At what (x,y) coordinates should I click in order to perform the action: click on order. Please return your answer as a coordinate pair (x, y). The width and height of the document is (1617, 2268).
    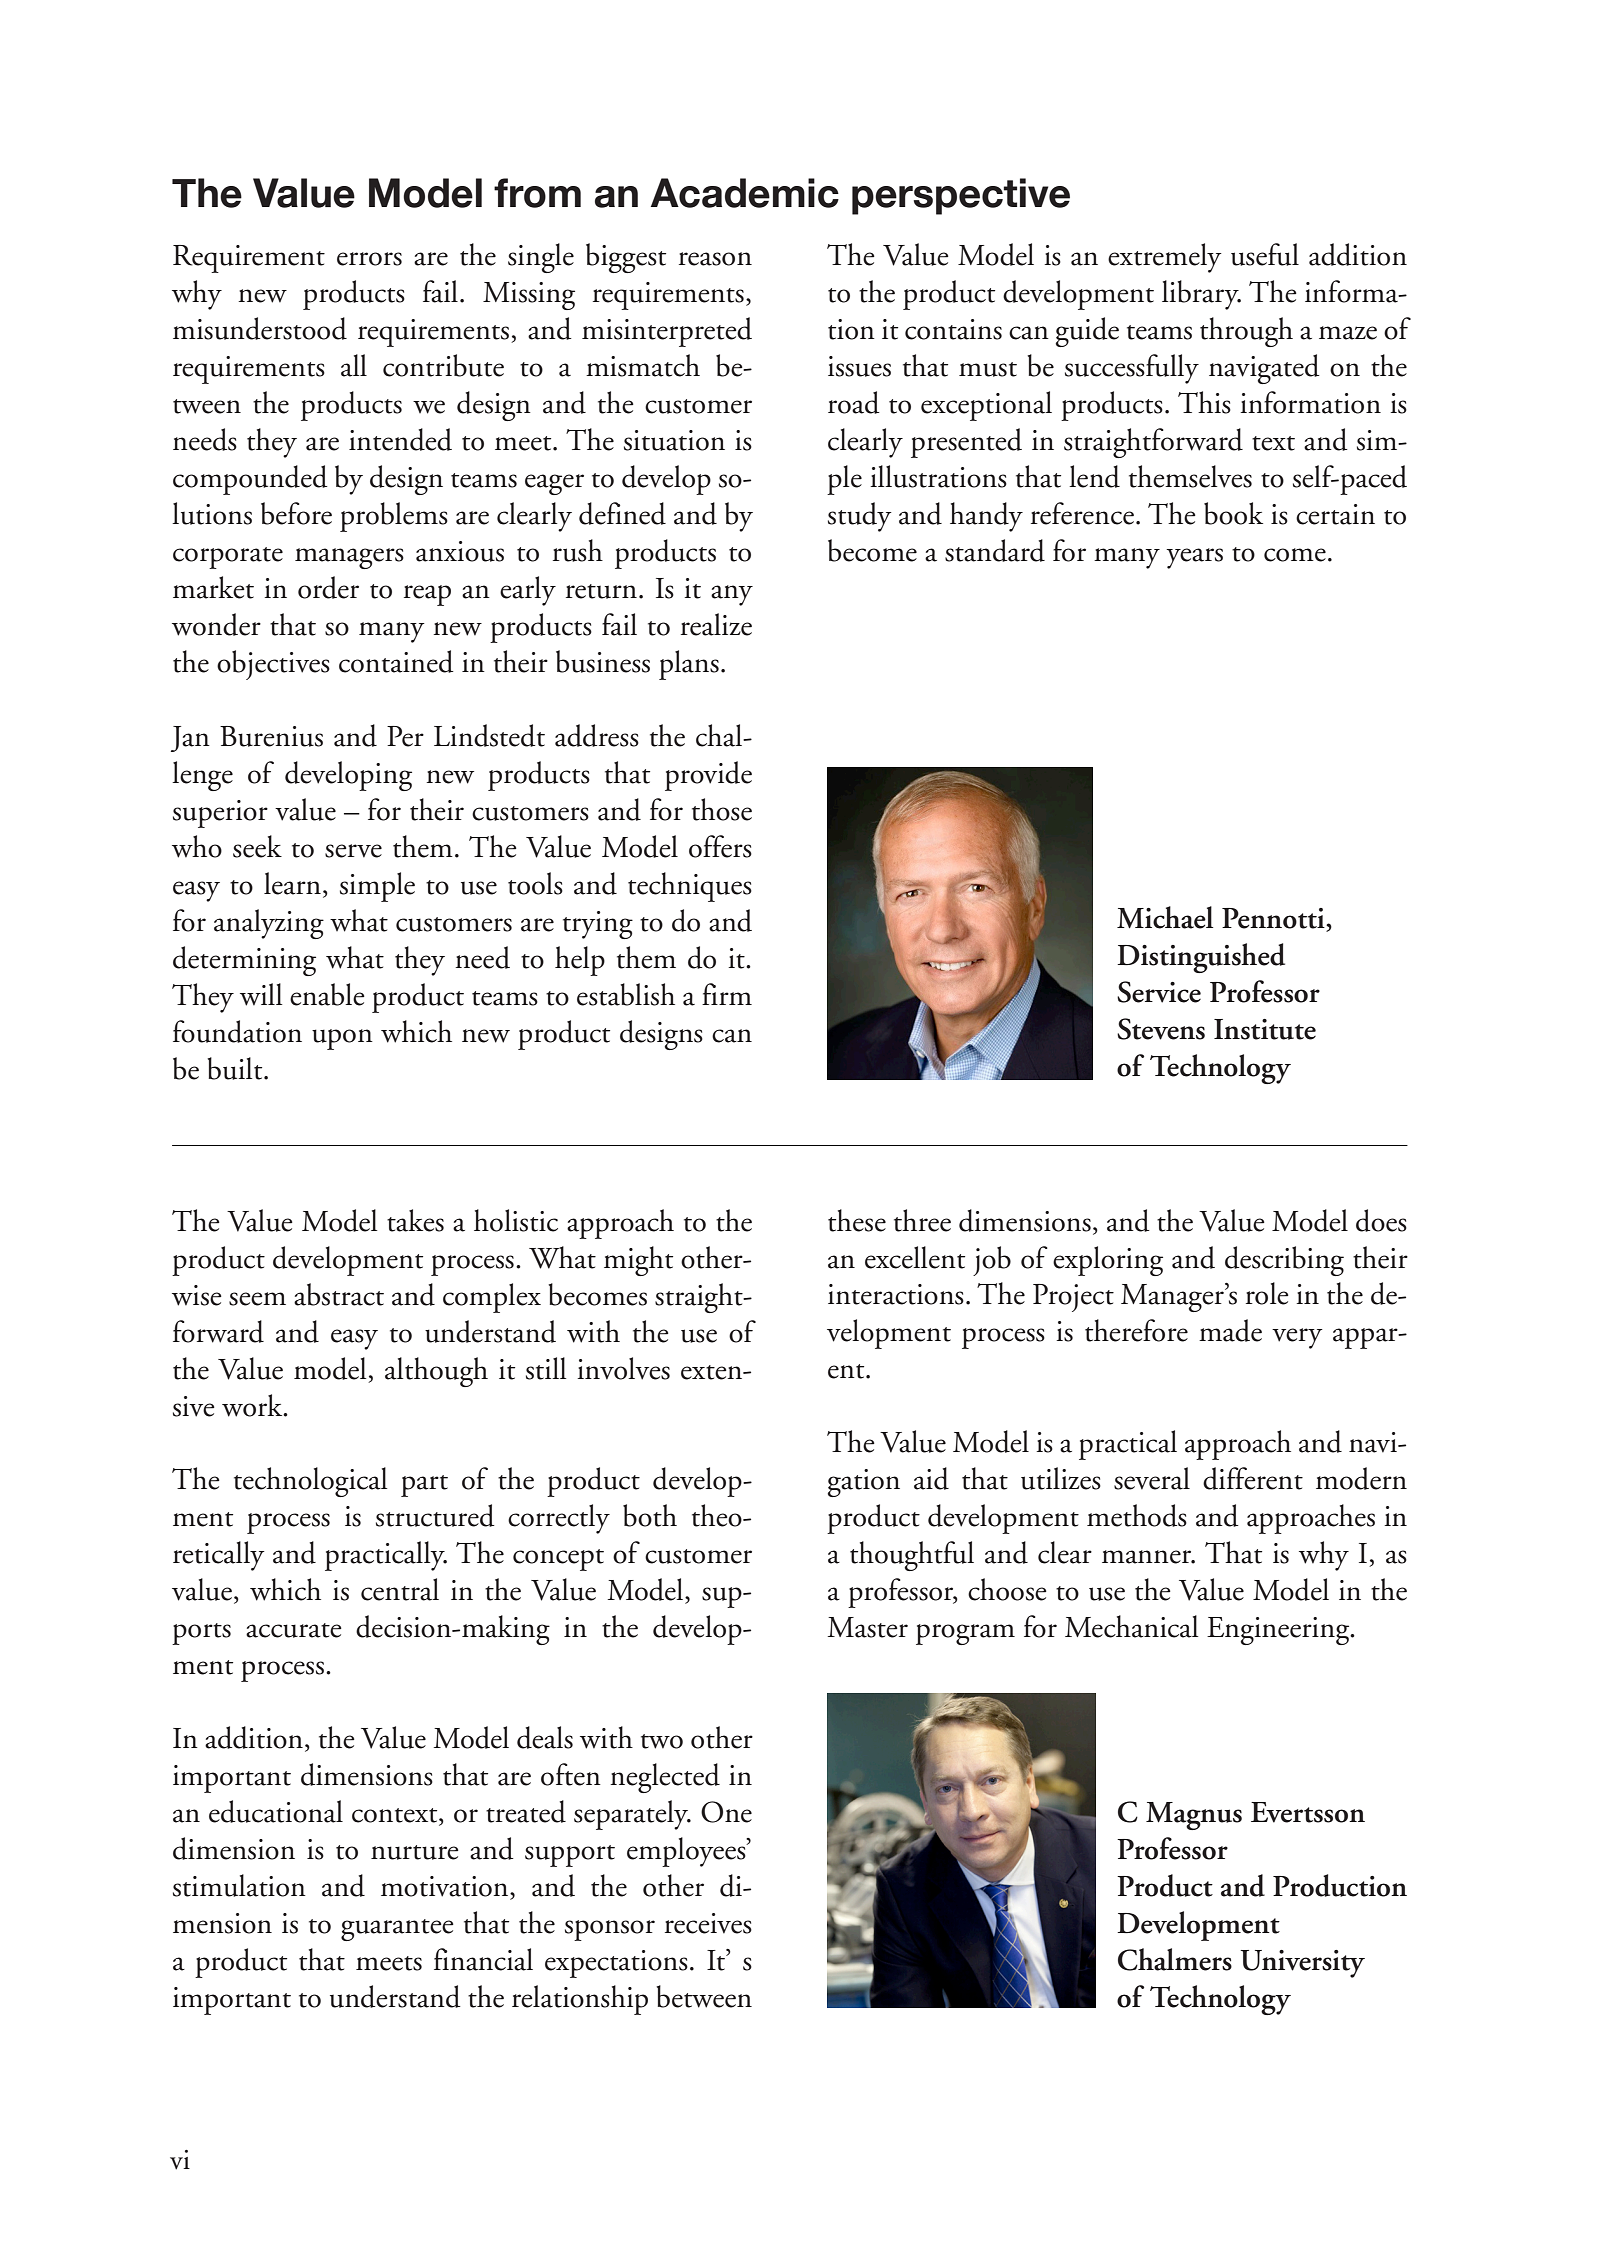
    Looking at the image, I should click on (328, 587).
